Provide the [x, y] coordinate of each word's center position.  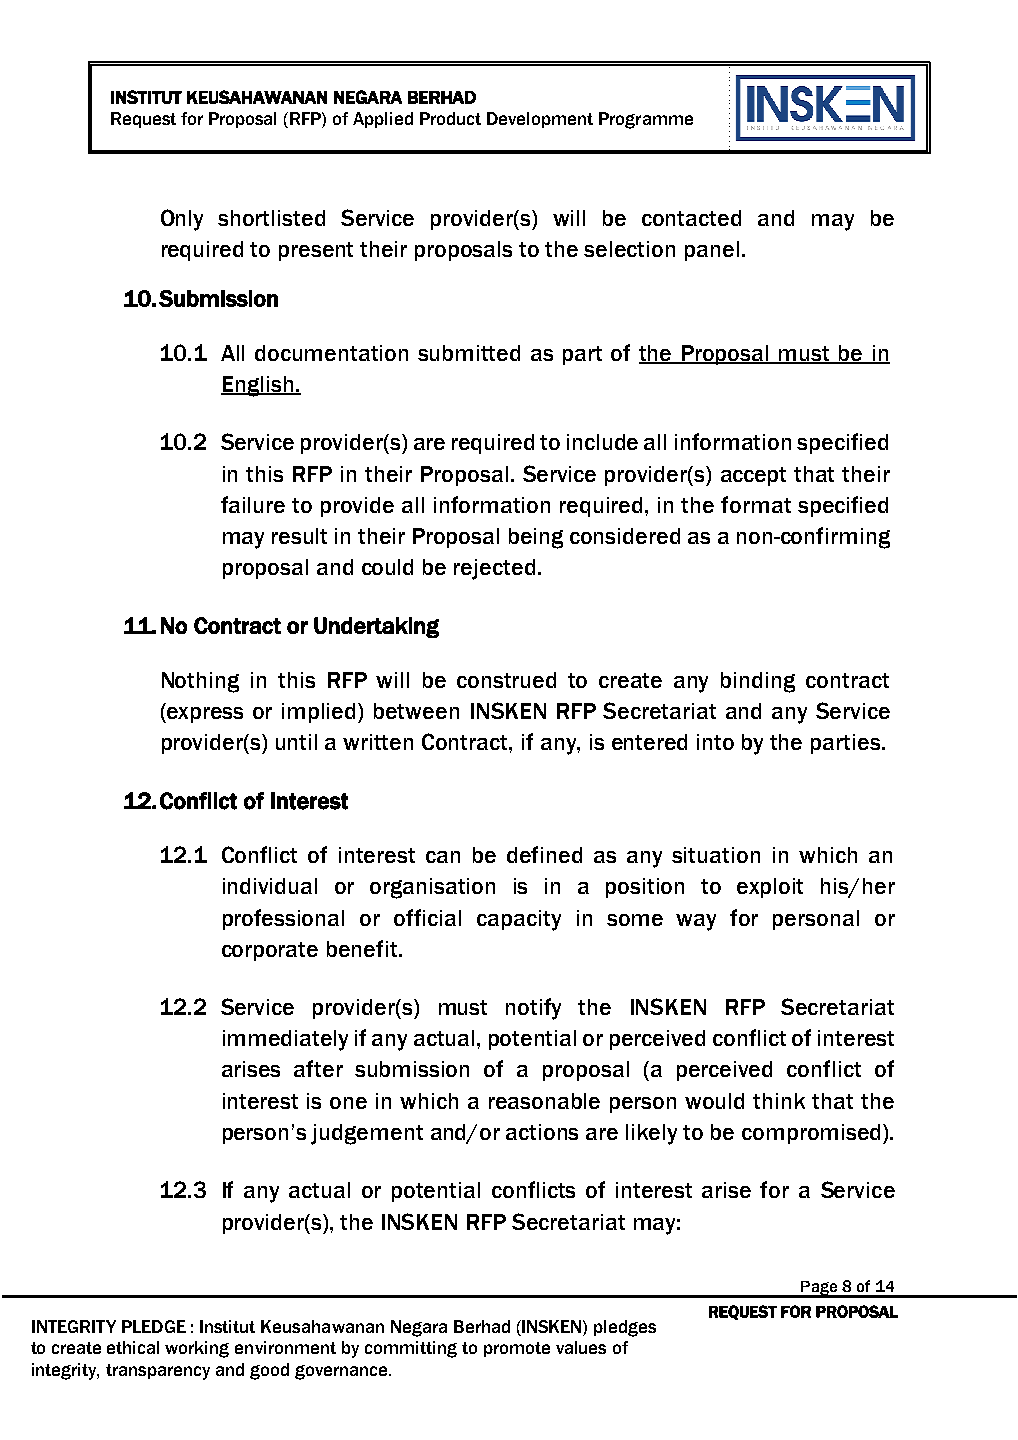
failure [253, 504]
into [715, 742]
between [416, 711]
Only [182, 220]
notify [533, 1009]
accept [753, 476]
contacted [691, 218]
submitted [469, 353]
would [714, 1101]
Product [450, 118]
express [204, 715]
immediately [285, 1040]
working [197, 1349]
